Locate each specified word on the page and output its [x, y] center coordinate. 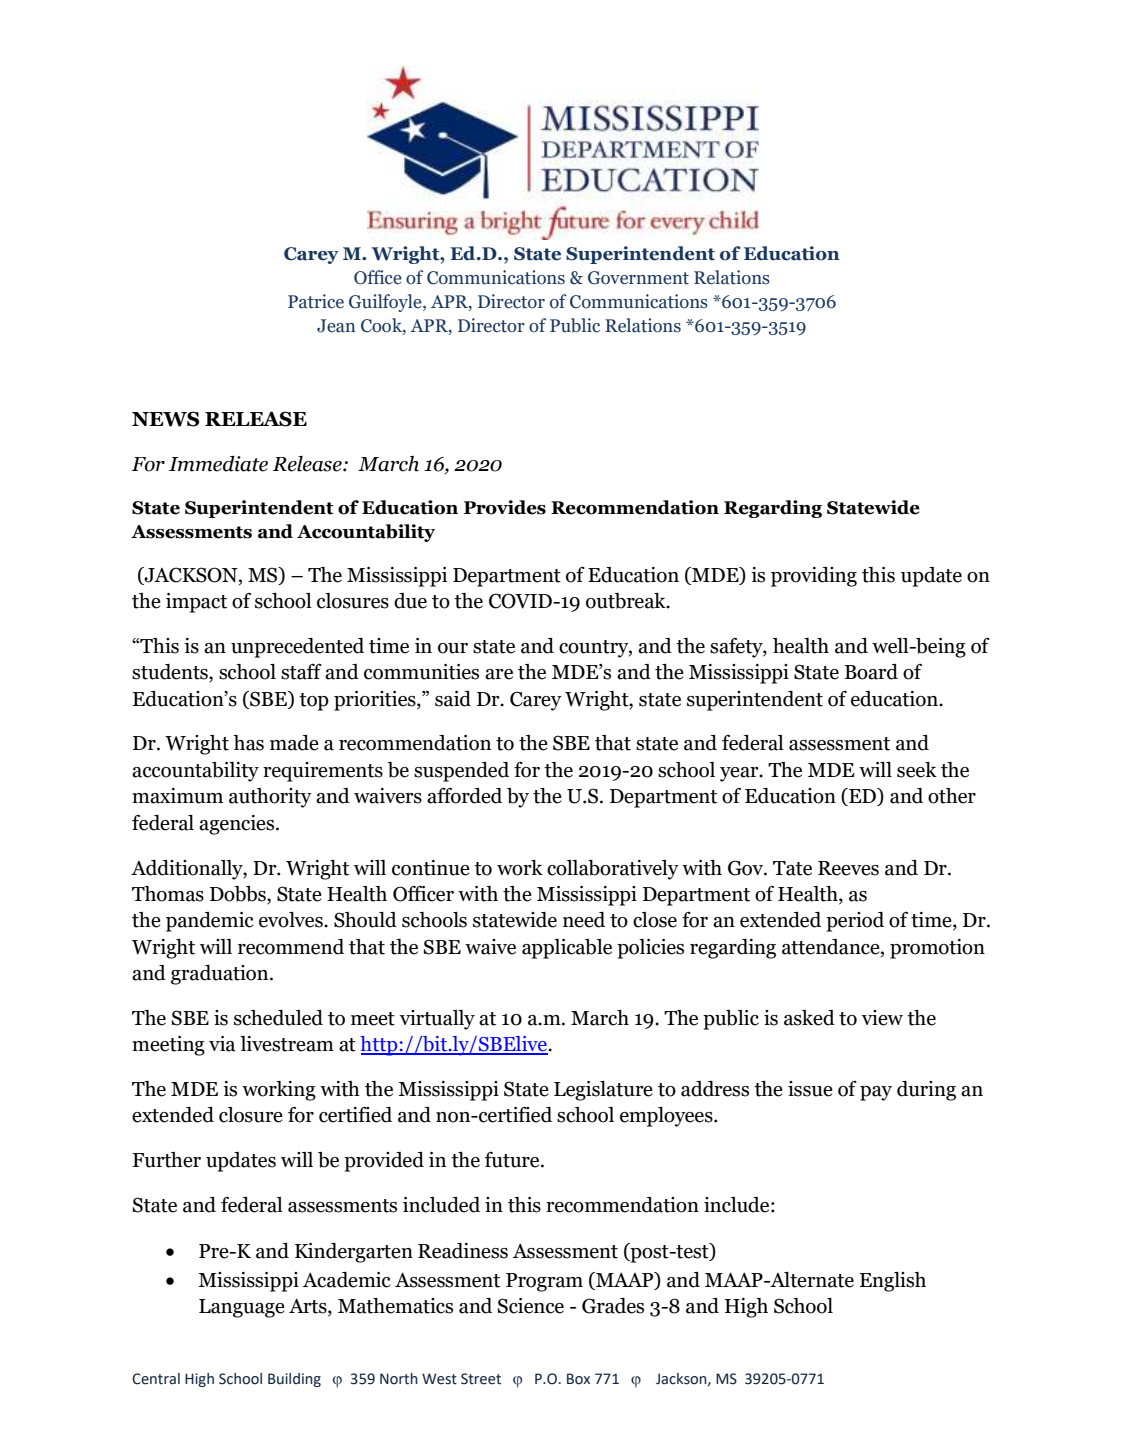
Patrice [316, 301]
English [893, 1282]
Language [242, 1308]
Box [578, 1379]
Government [638, 278]
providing [814, 577]
